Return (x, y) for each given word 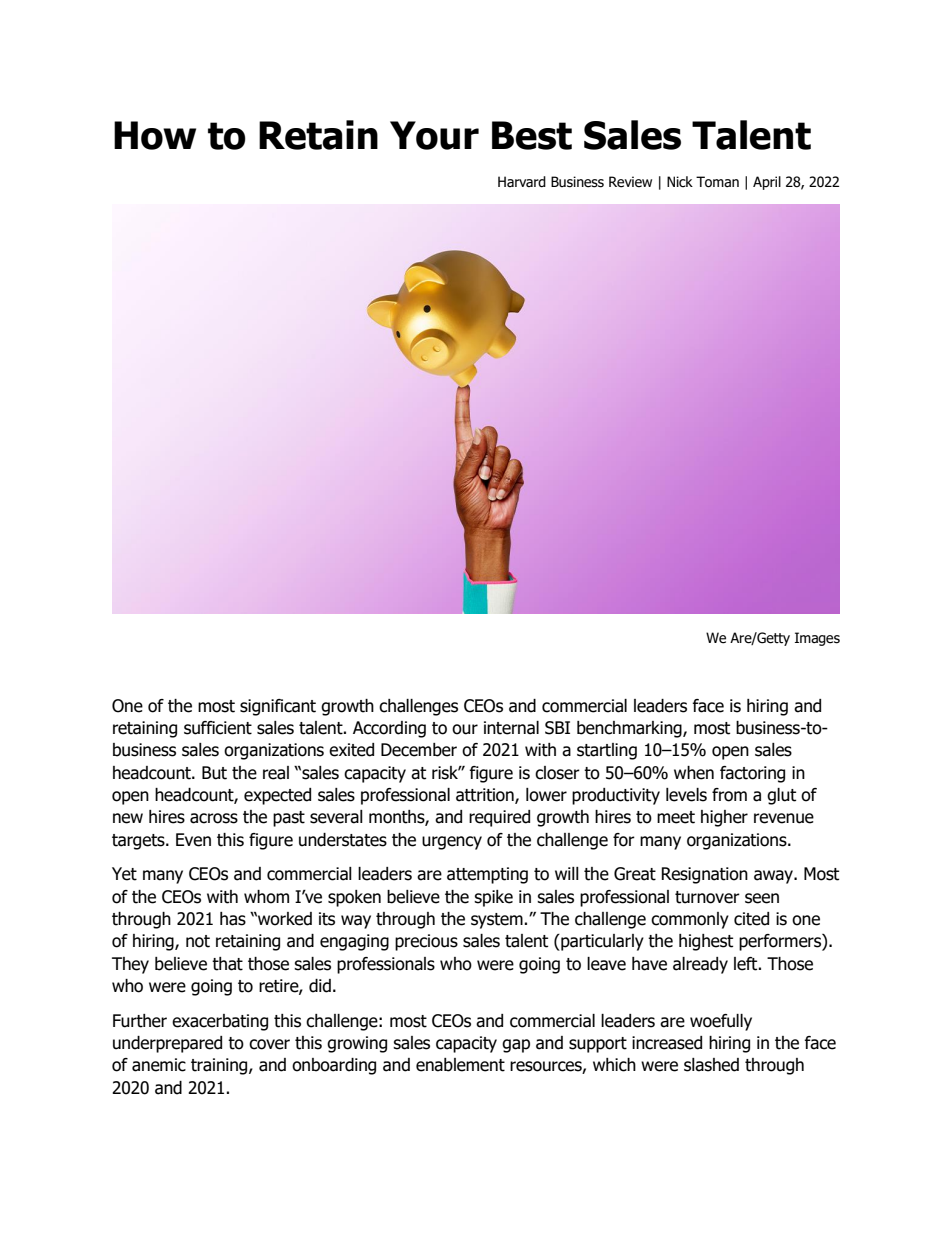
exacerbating (220, 1022)
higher (724, 818)
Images (817, 639)
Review (630, 182)
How (155, 135)
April (767, 183)
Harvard (522, 181)
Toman (717, 182)
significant (278, 707)
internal (511, 728)
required (499, 818)
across (214, 818)
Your (434, 135)
